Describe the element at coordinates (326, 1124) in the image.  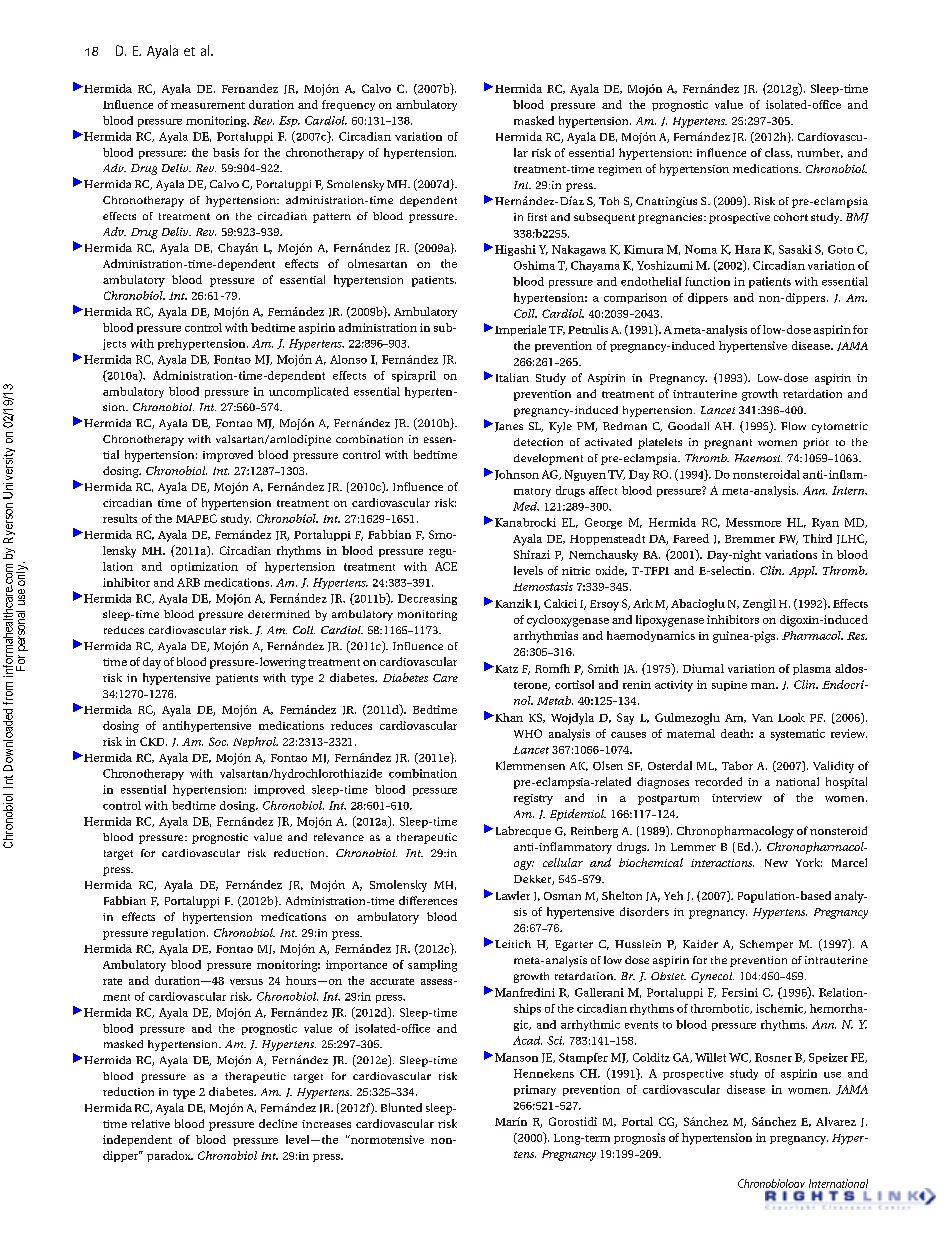
I see `increases` at that location.
